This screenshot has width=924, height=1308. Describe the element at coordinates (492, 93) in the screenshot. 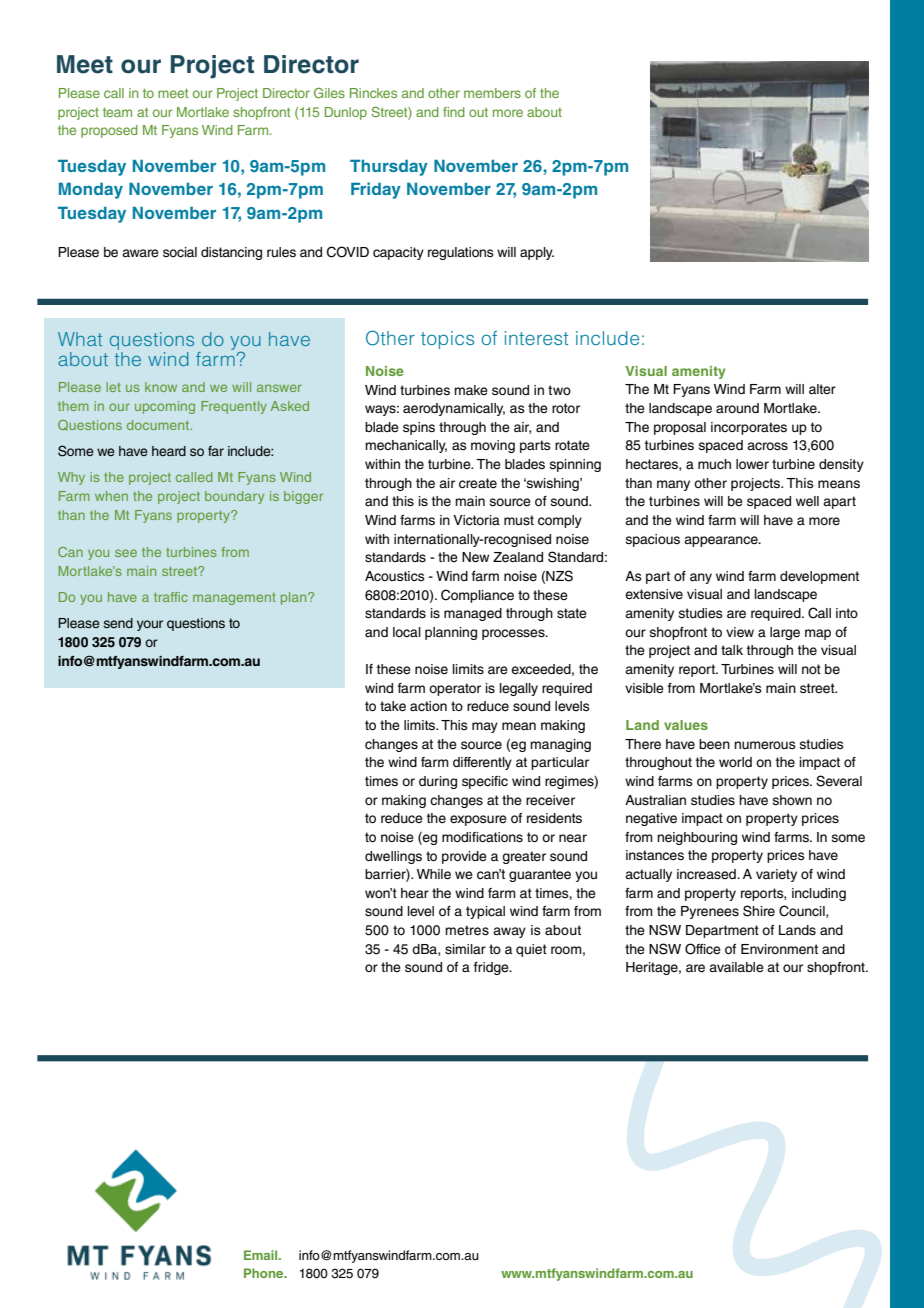

I see `members` at that location.
